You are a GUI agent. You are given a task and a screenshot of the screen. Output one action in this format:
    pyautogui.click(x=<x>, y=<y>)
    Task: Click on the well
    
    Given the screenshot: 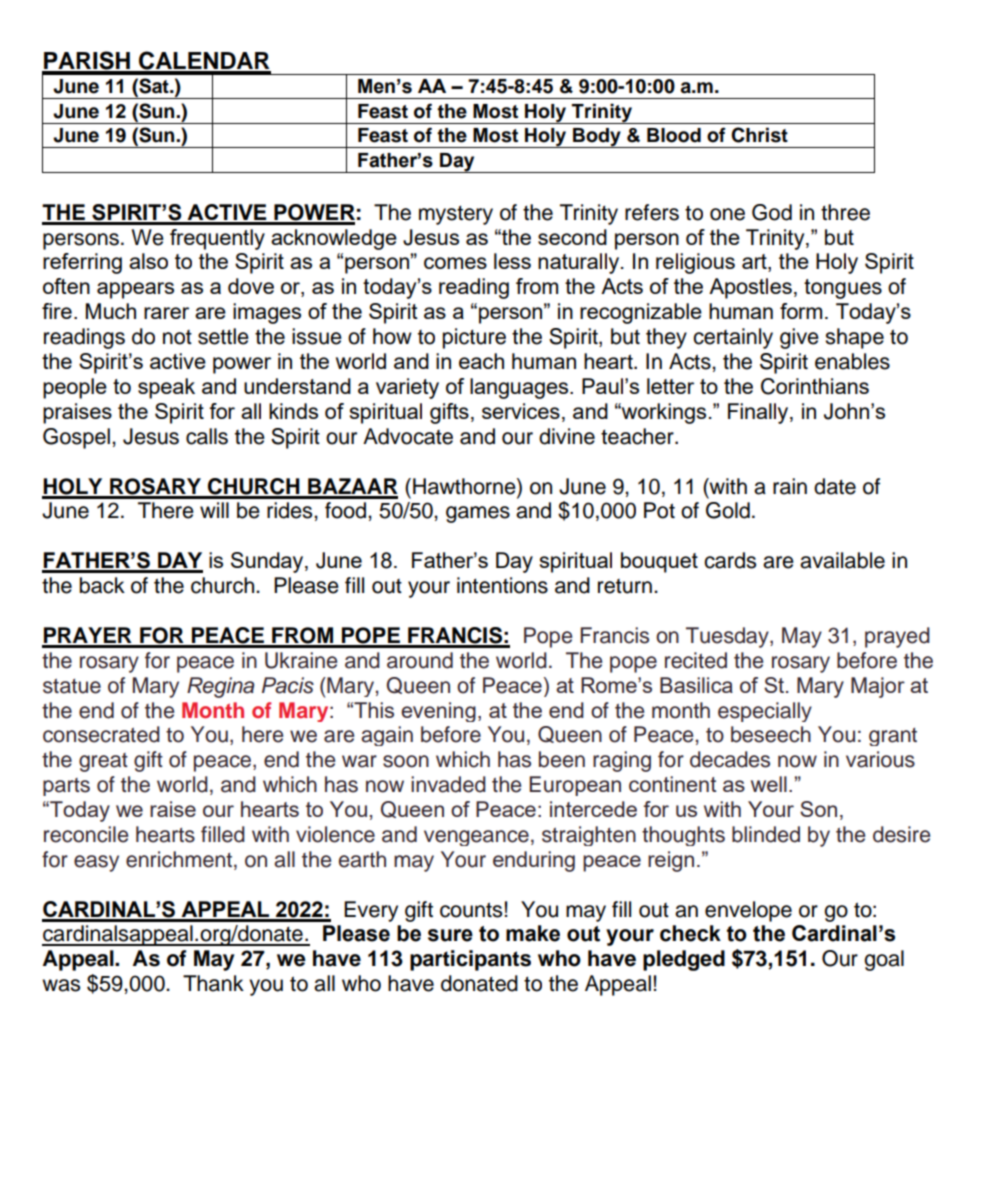 What is the action you would take?
    pyautogui.click(x=769, y=784)
